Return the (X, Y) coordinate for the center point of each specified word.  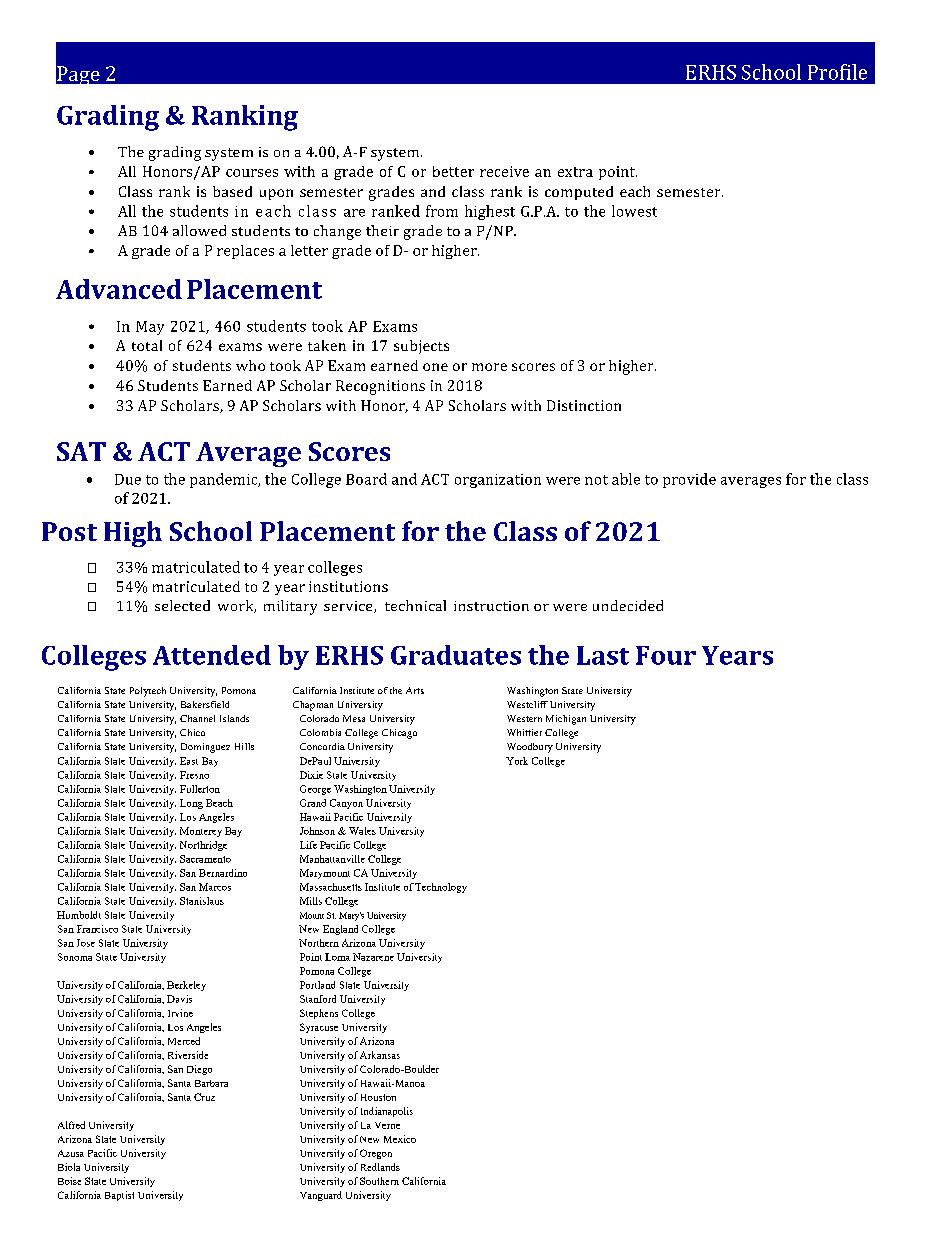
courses (252, 173)
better (453, 171)
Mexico (400, 1139)
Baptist (119, 1196)
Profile (837, 72)
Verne (387, 1125)
